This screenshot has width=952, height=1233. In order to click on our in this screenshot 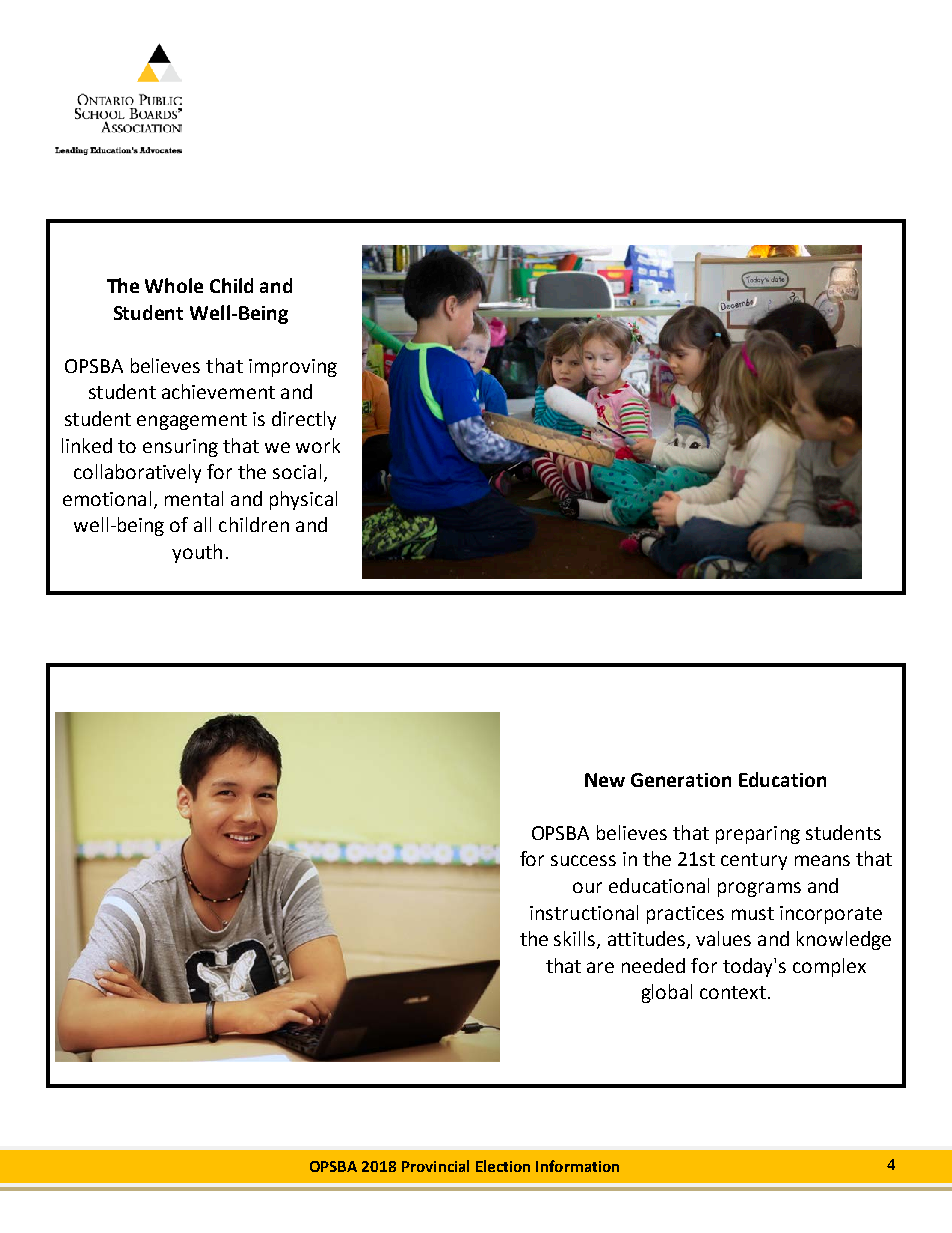, I will do `click(587, 887)`.
